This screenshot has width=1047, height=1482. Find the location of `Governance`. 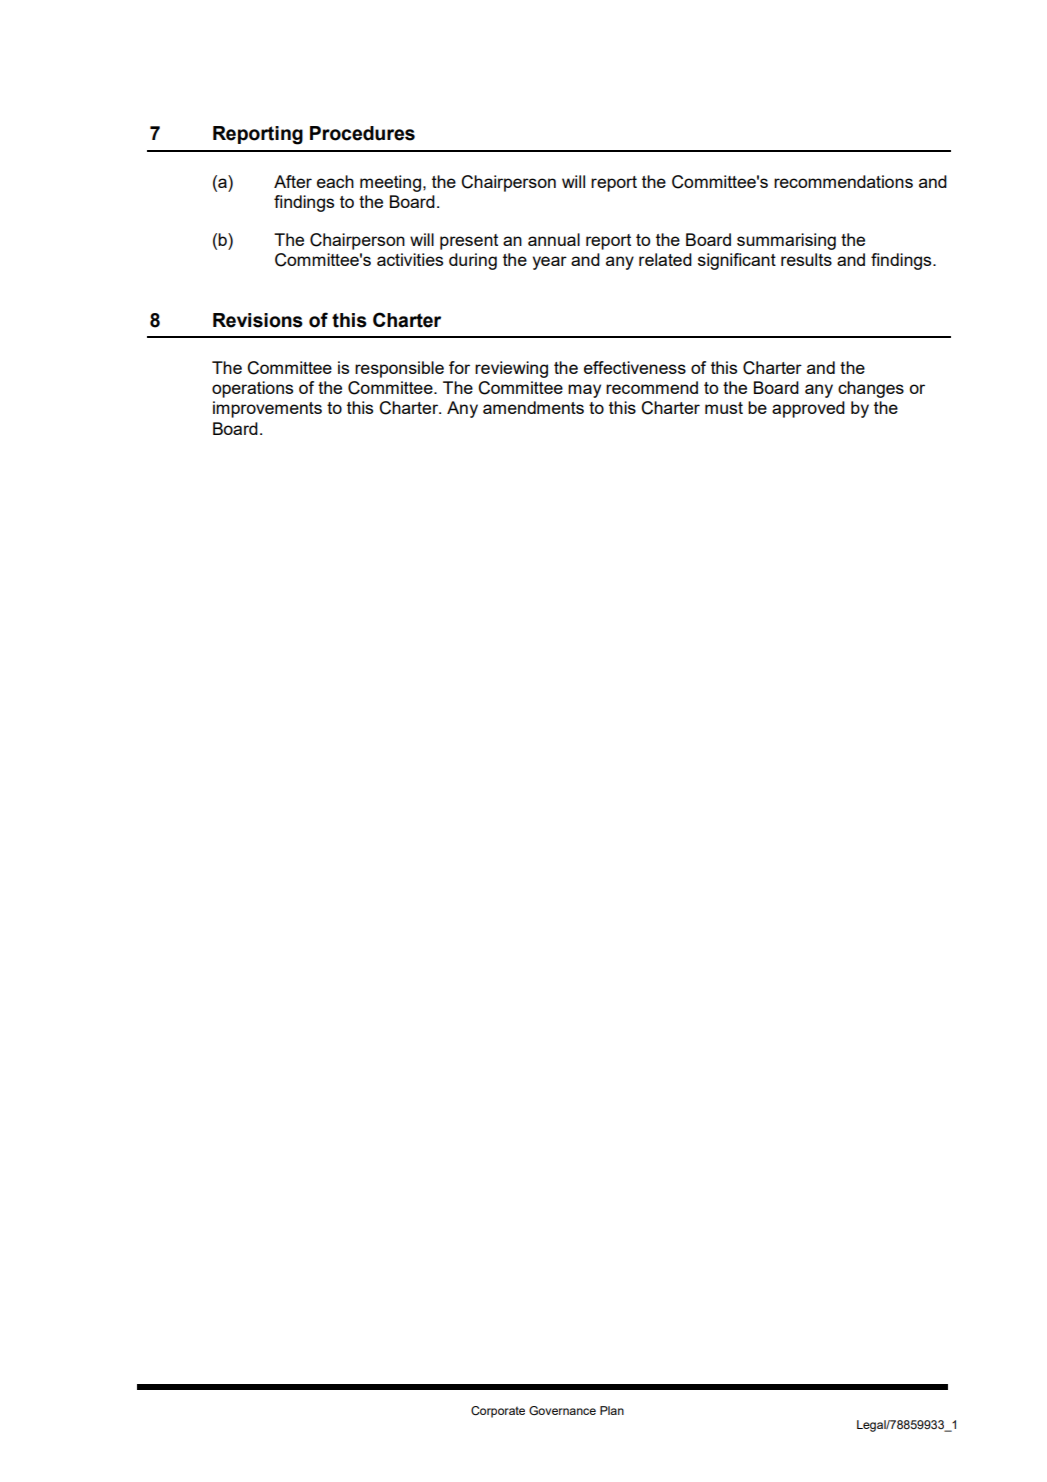

Governance is located at coordinates (562, 1410).
